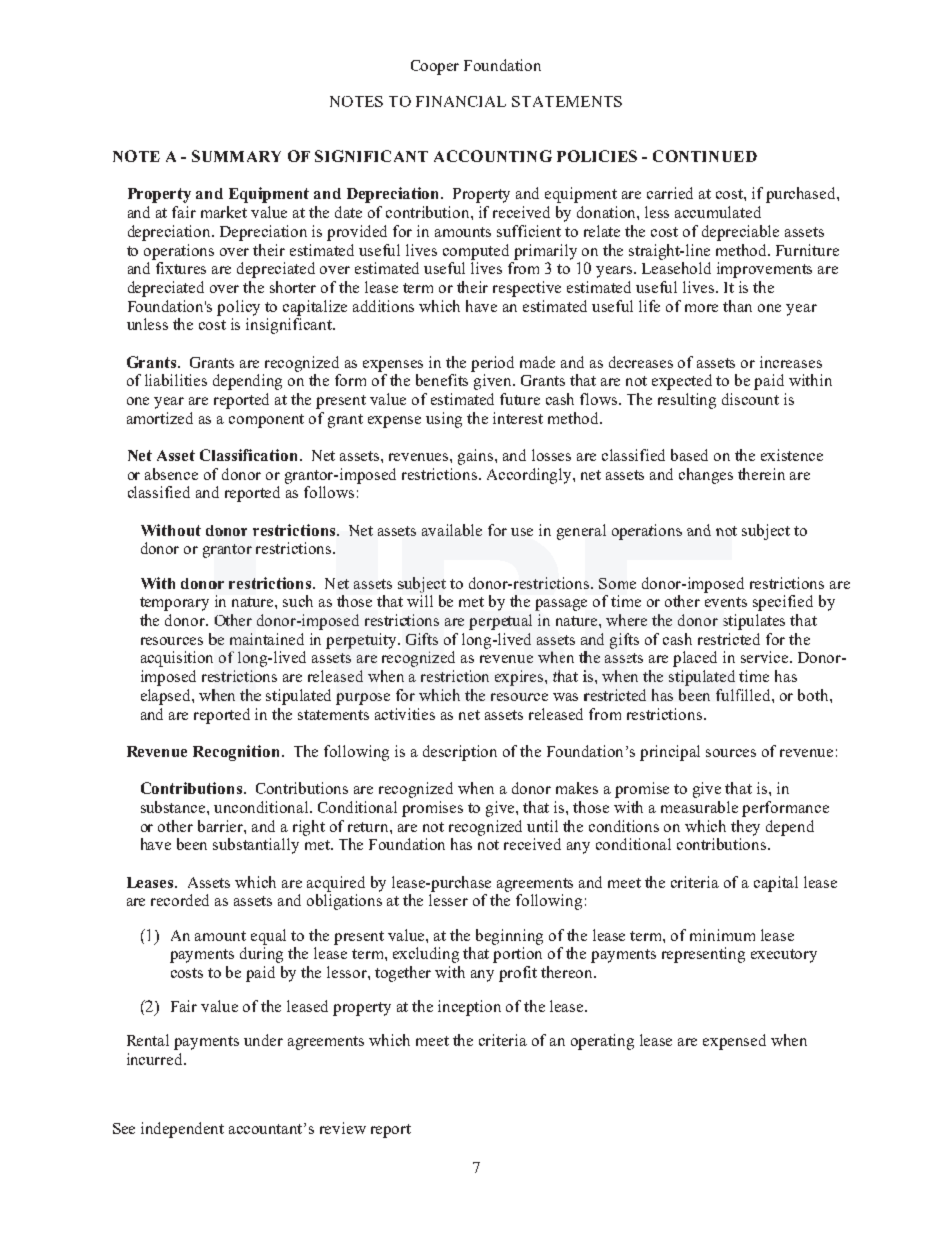 The width and height of the screenshot is (952, 1233). Describe the element at coordinates (737, 306) in the screenshot. I see `than` at that location.
